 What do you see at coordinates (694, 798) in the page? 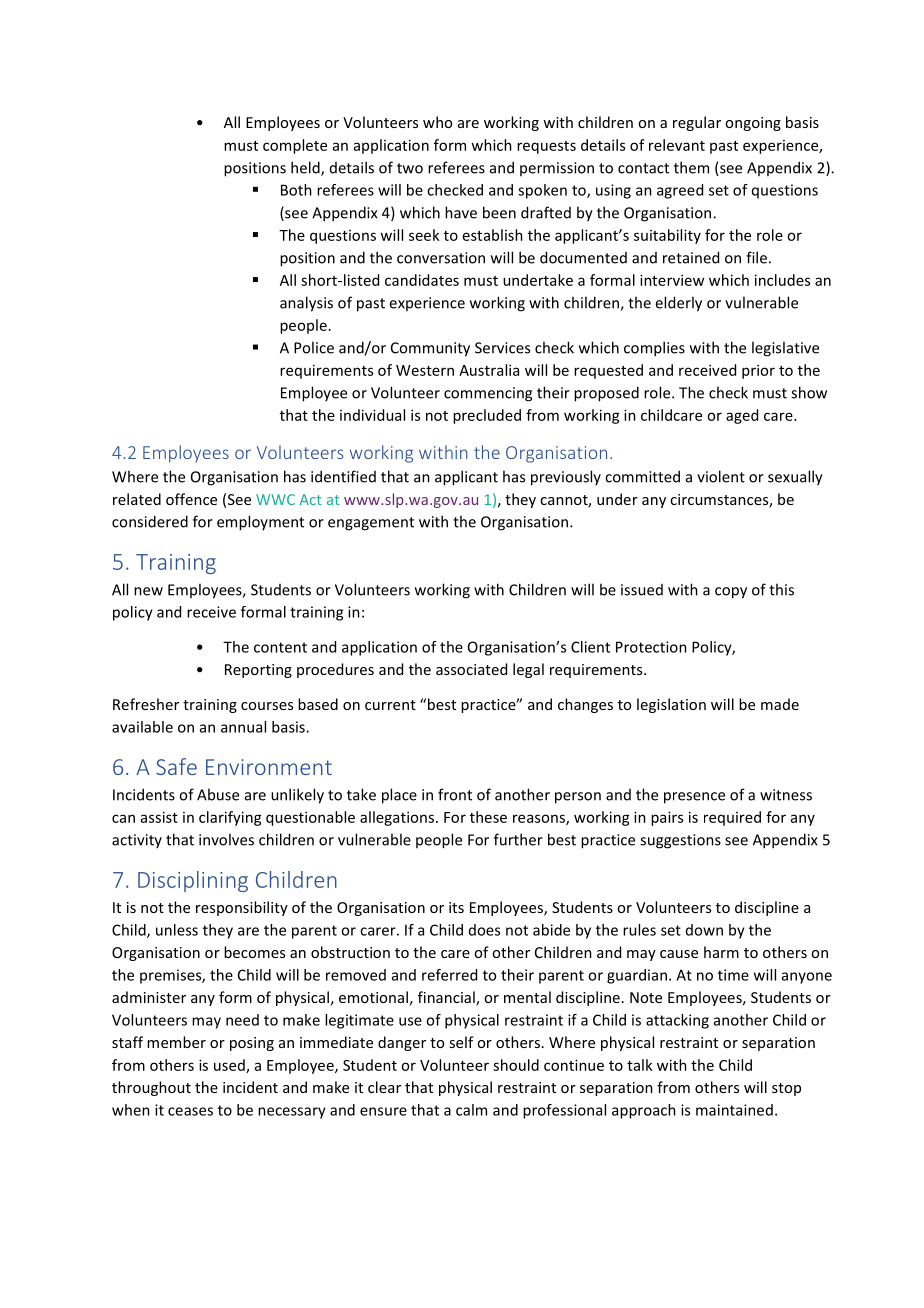
I see `presence` at bounding box center [694, 798].
